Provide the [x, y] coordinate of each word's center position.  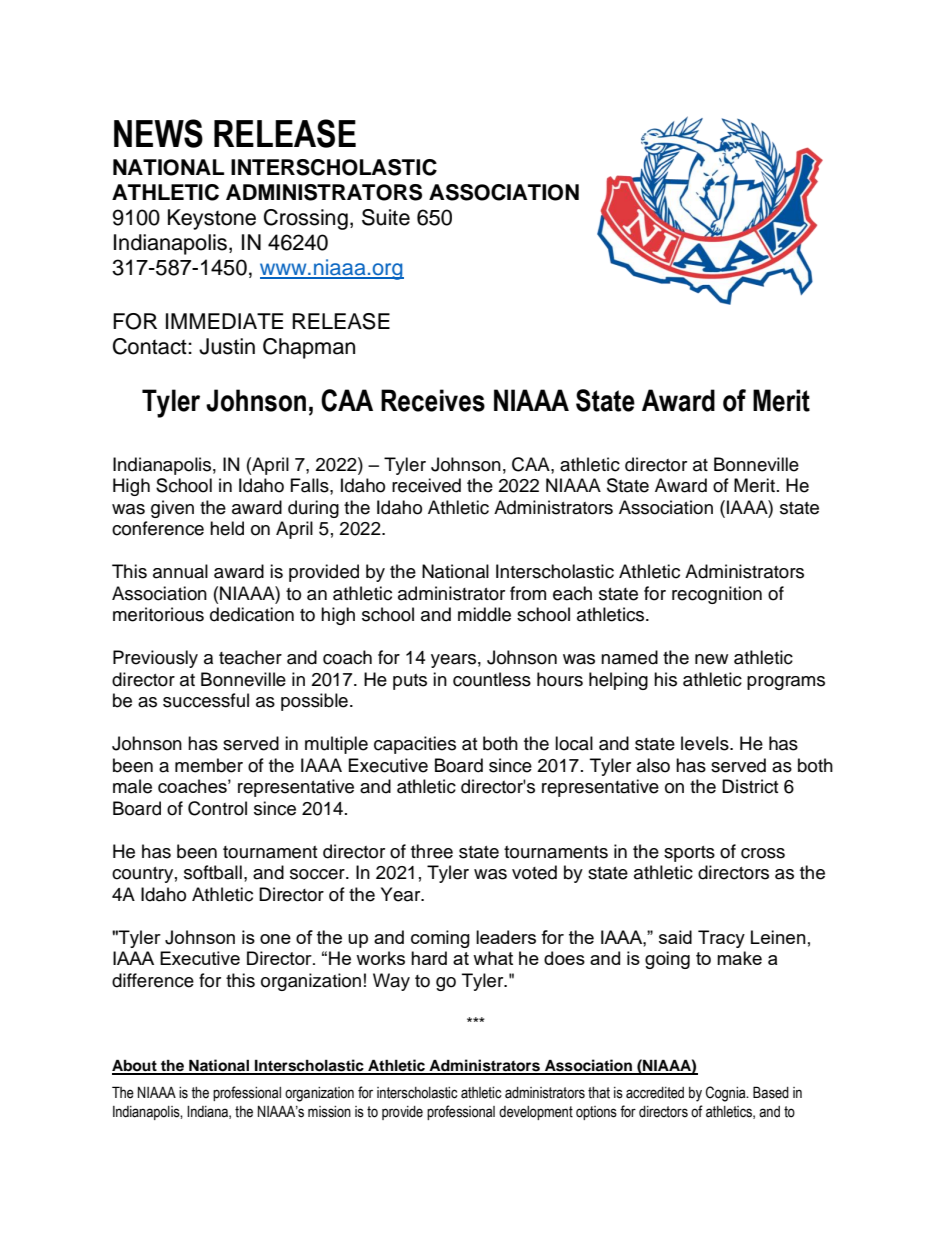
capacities [415, 745]
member [209, 765]
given [172, 509]
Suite [386, 217]
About [135, 1066]
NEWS [158, 133]
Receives [433, 400]
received [426, 485]
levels [706, 743]
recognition [717, 595]
